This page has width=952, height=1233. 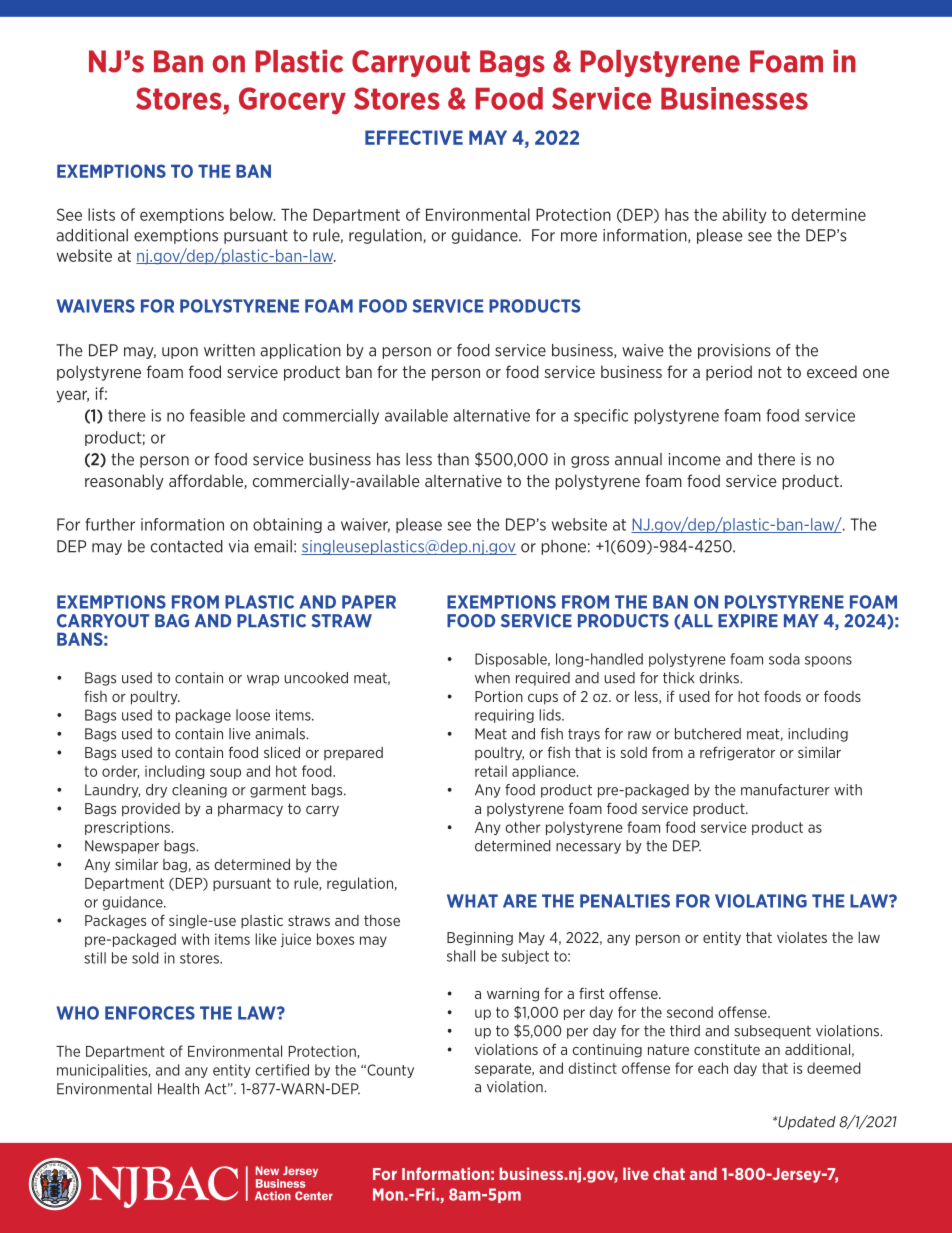 I want to click on EFFECTIVE, so click(x=414, y=137).
